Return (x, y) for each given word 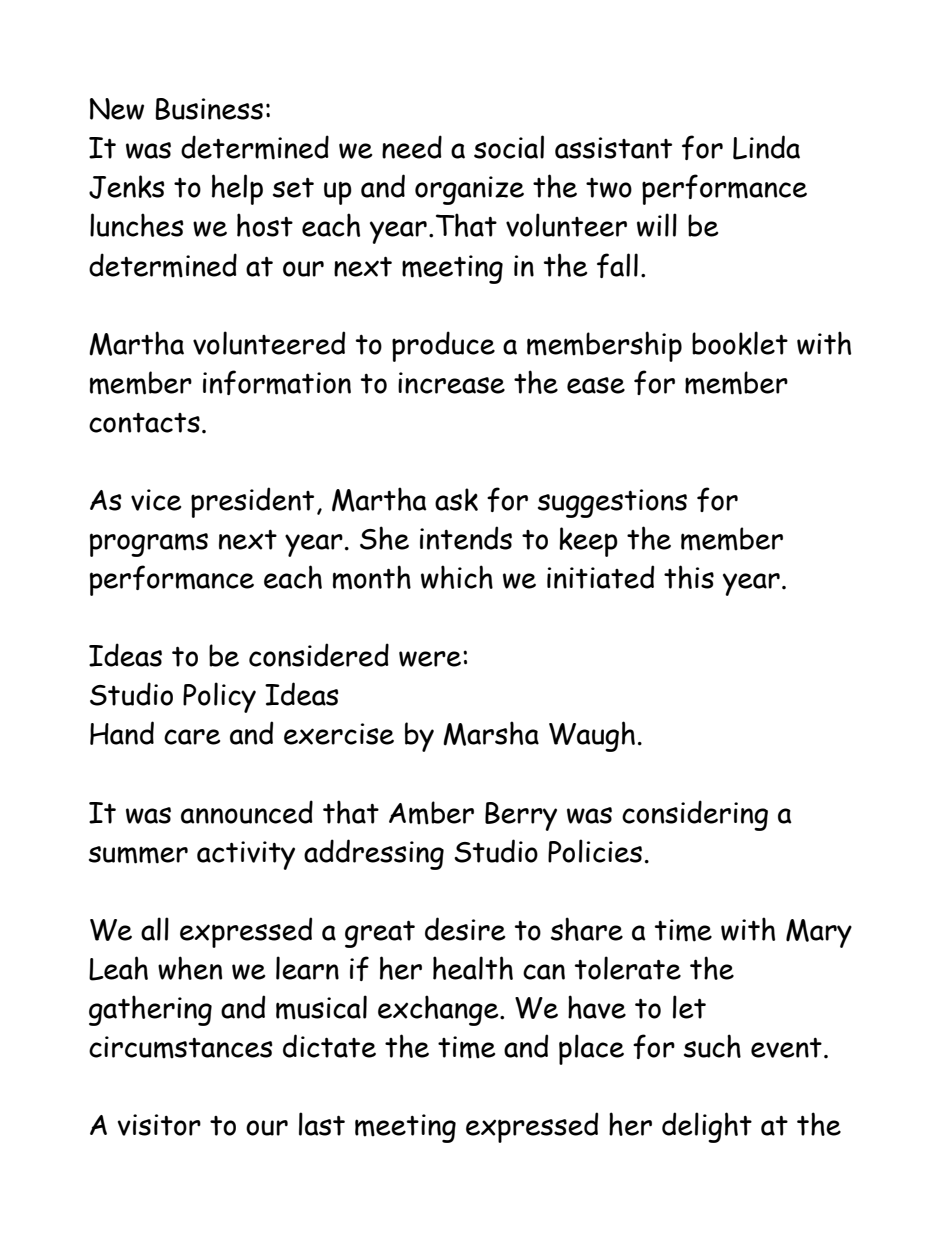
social (509, 147)
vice (156, 500)
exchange (439, 1010)
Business (209, 109)
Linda (766, 147)
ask (456, 499)
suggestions (612, 503)
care (192, 737)
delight (707, 1127)
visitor (159, 1125)
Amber (431, 813)
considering (695, 815)
